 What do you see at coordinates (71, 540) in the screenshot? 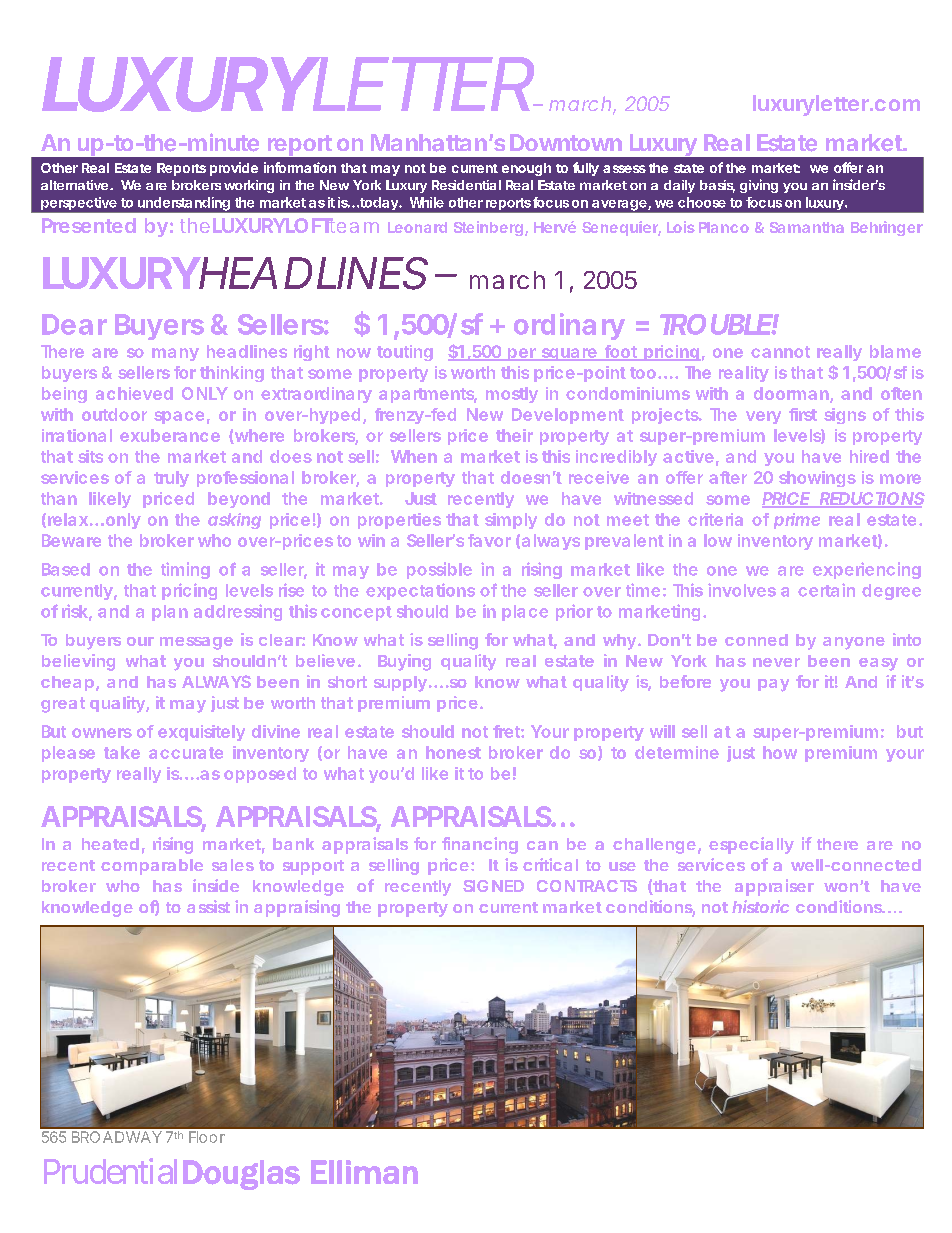
I see `Beware` at bounding box center [71, 540].
